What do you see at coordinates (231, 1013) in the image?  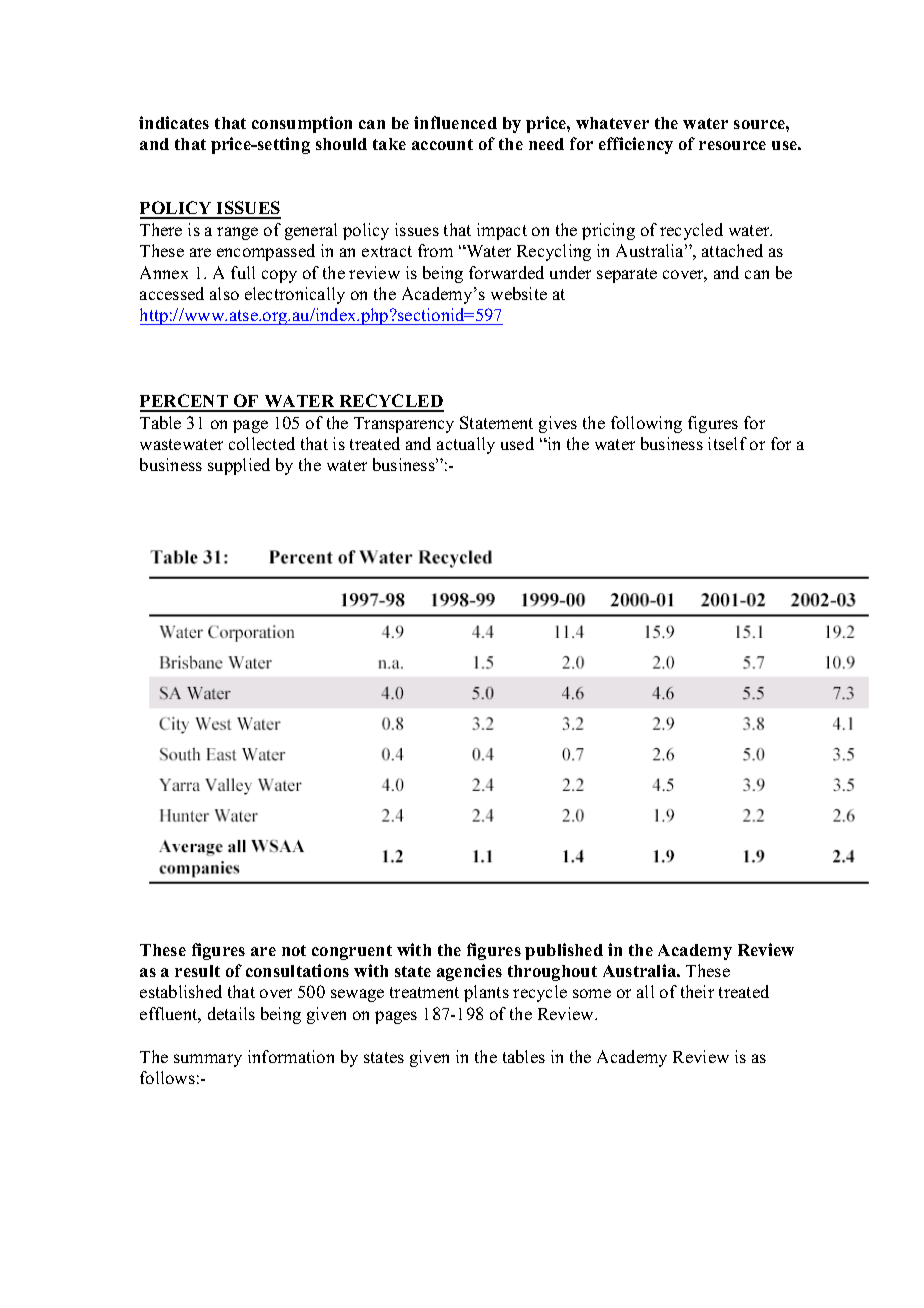 I see `details` at bounding box center [231, 1013].
